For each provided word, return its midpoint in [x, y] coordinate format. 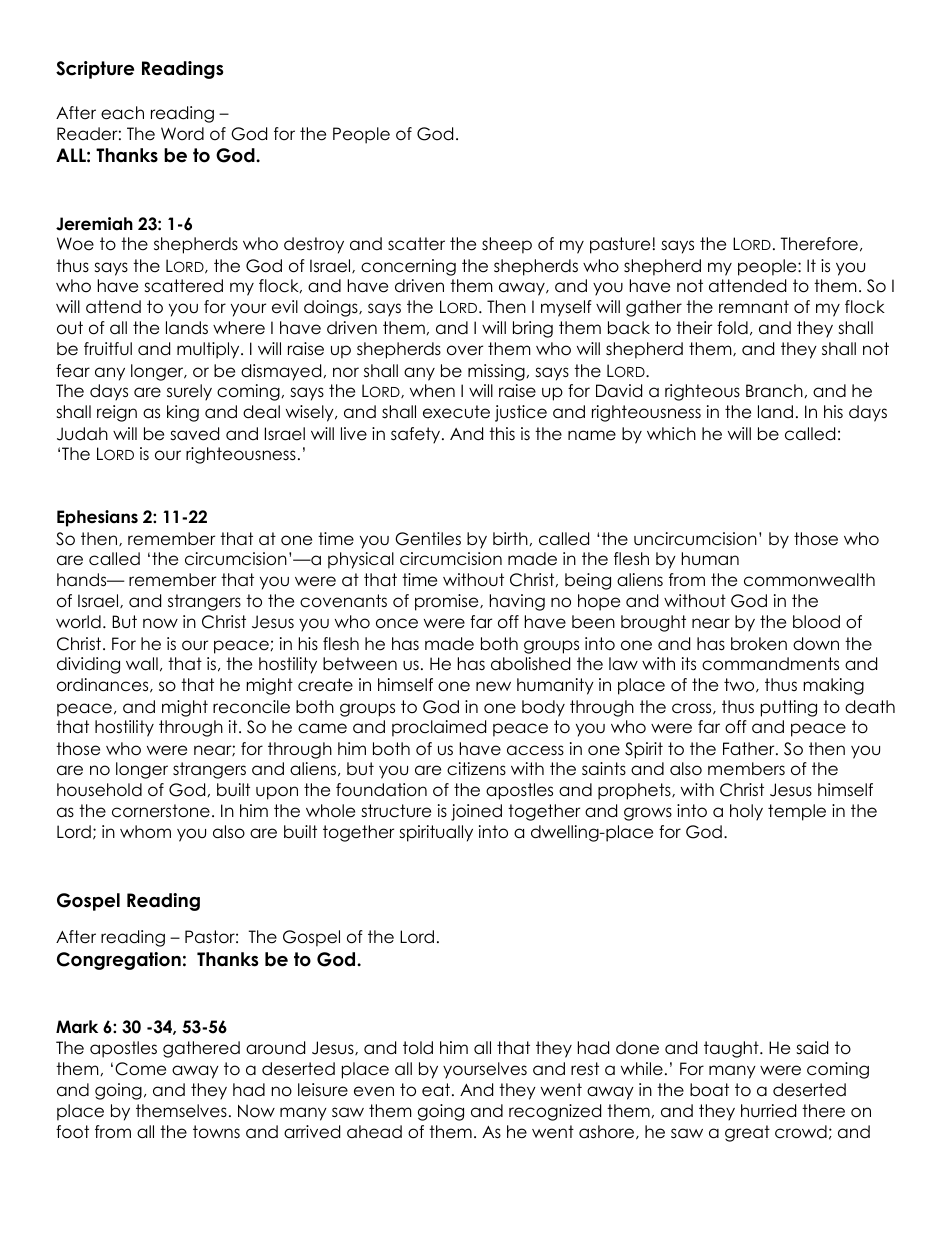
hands [83, 580]
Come [140, 1069]
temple [797, 812]
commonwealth [809, 580]
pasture [620, 245]
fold [732, 328]
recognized [555, 1112]
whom [145, 832]
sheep [507, 245]
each [122, 113]
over [465, 350]
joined [476, 812]
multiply [209, 350]
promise [448, 602]
